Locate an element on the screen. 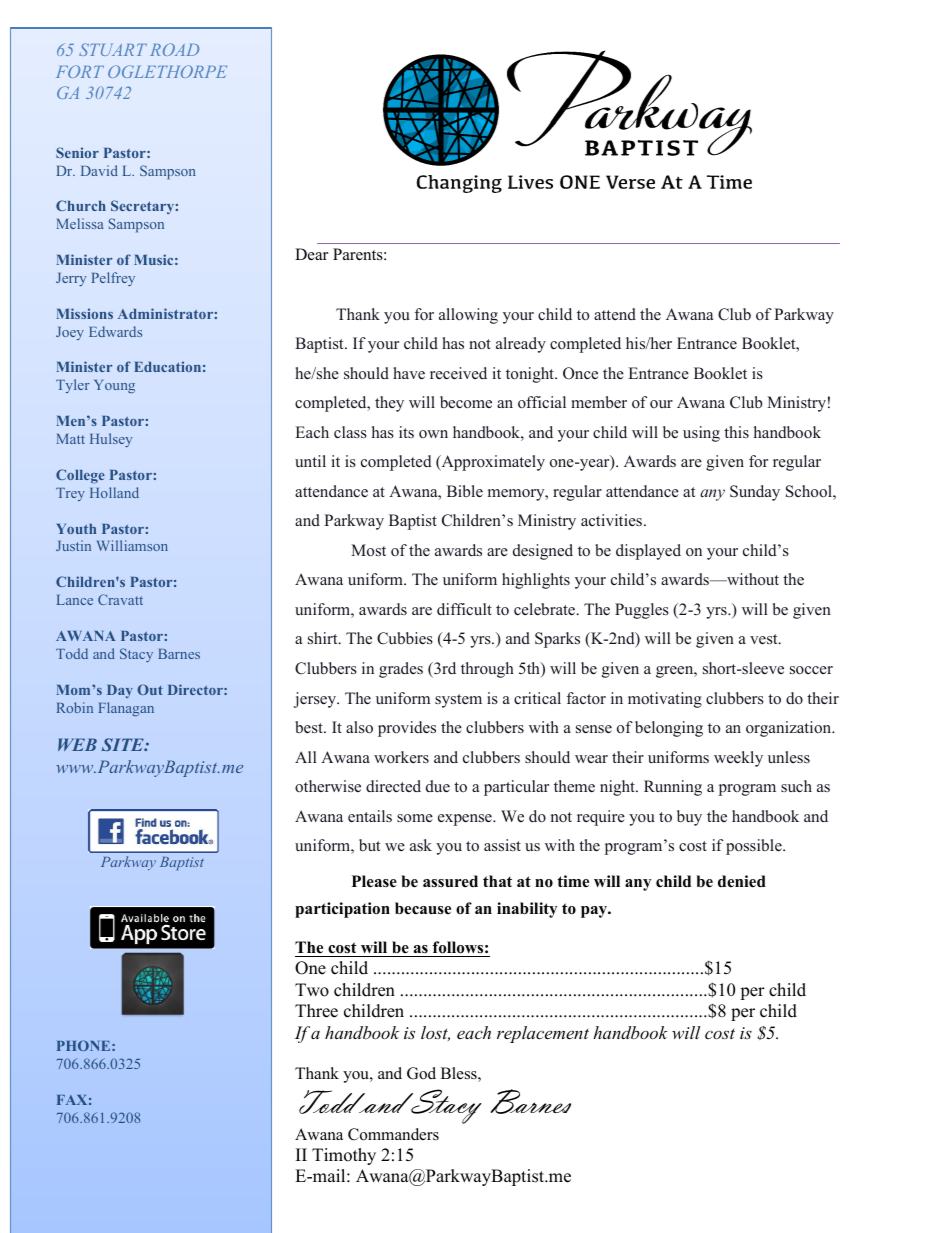 This screenshot has height=1233, width=952. Edwards is located at coordinates (115, 331).
